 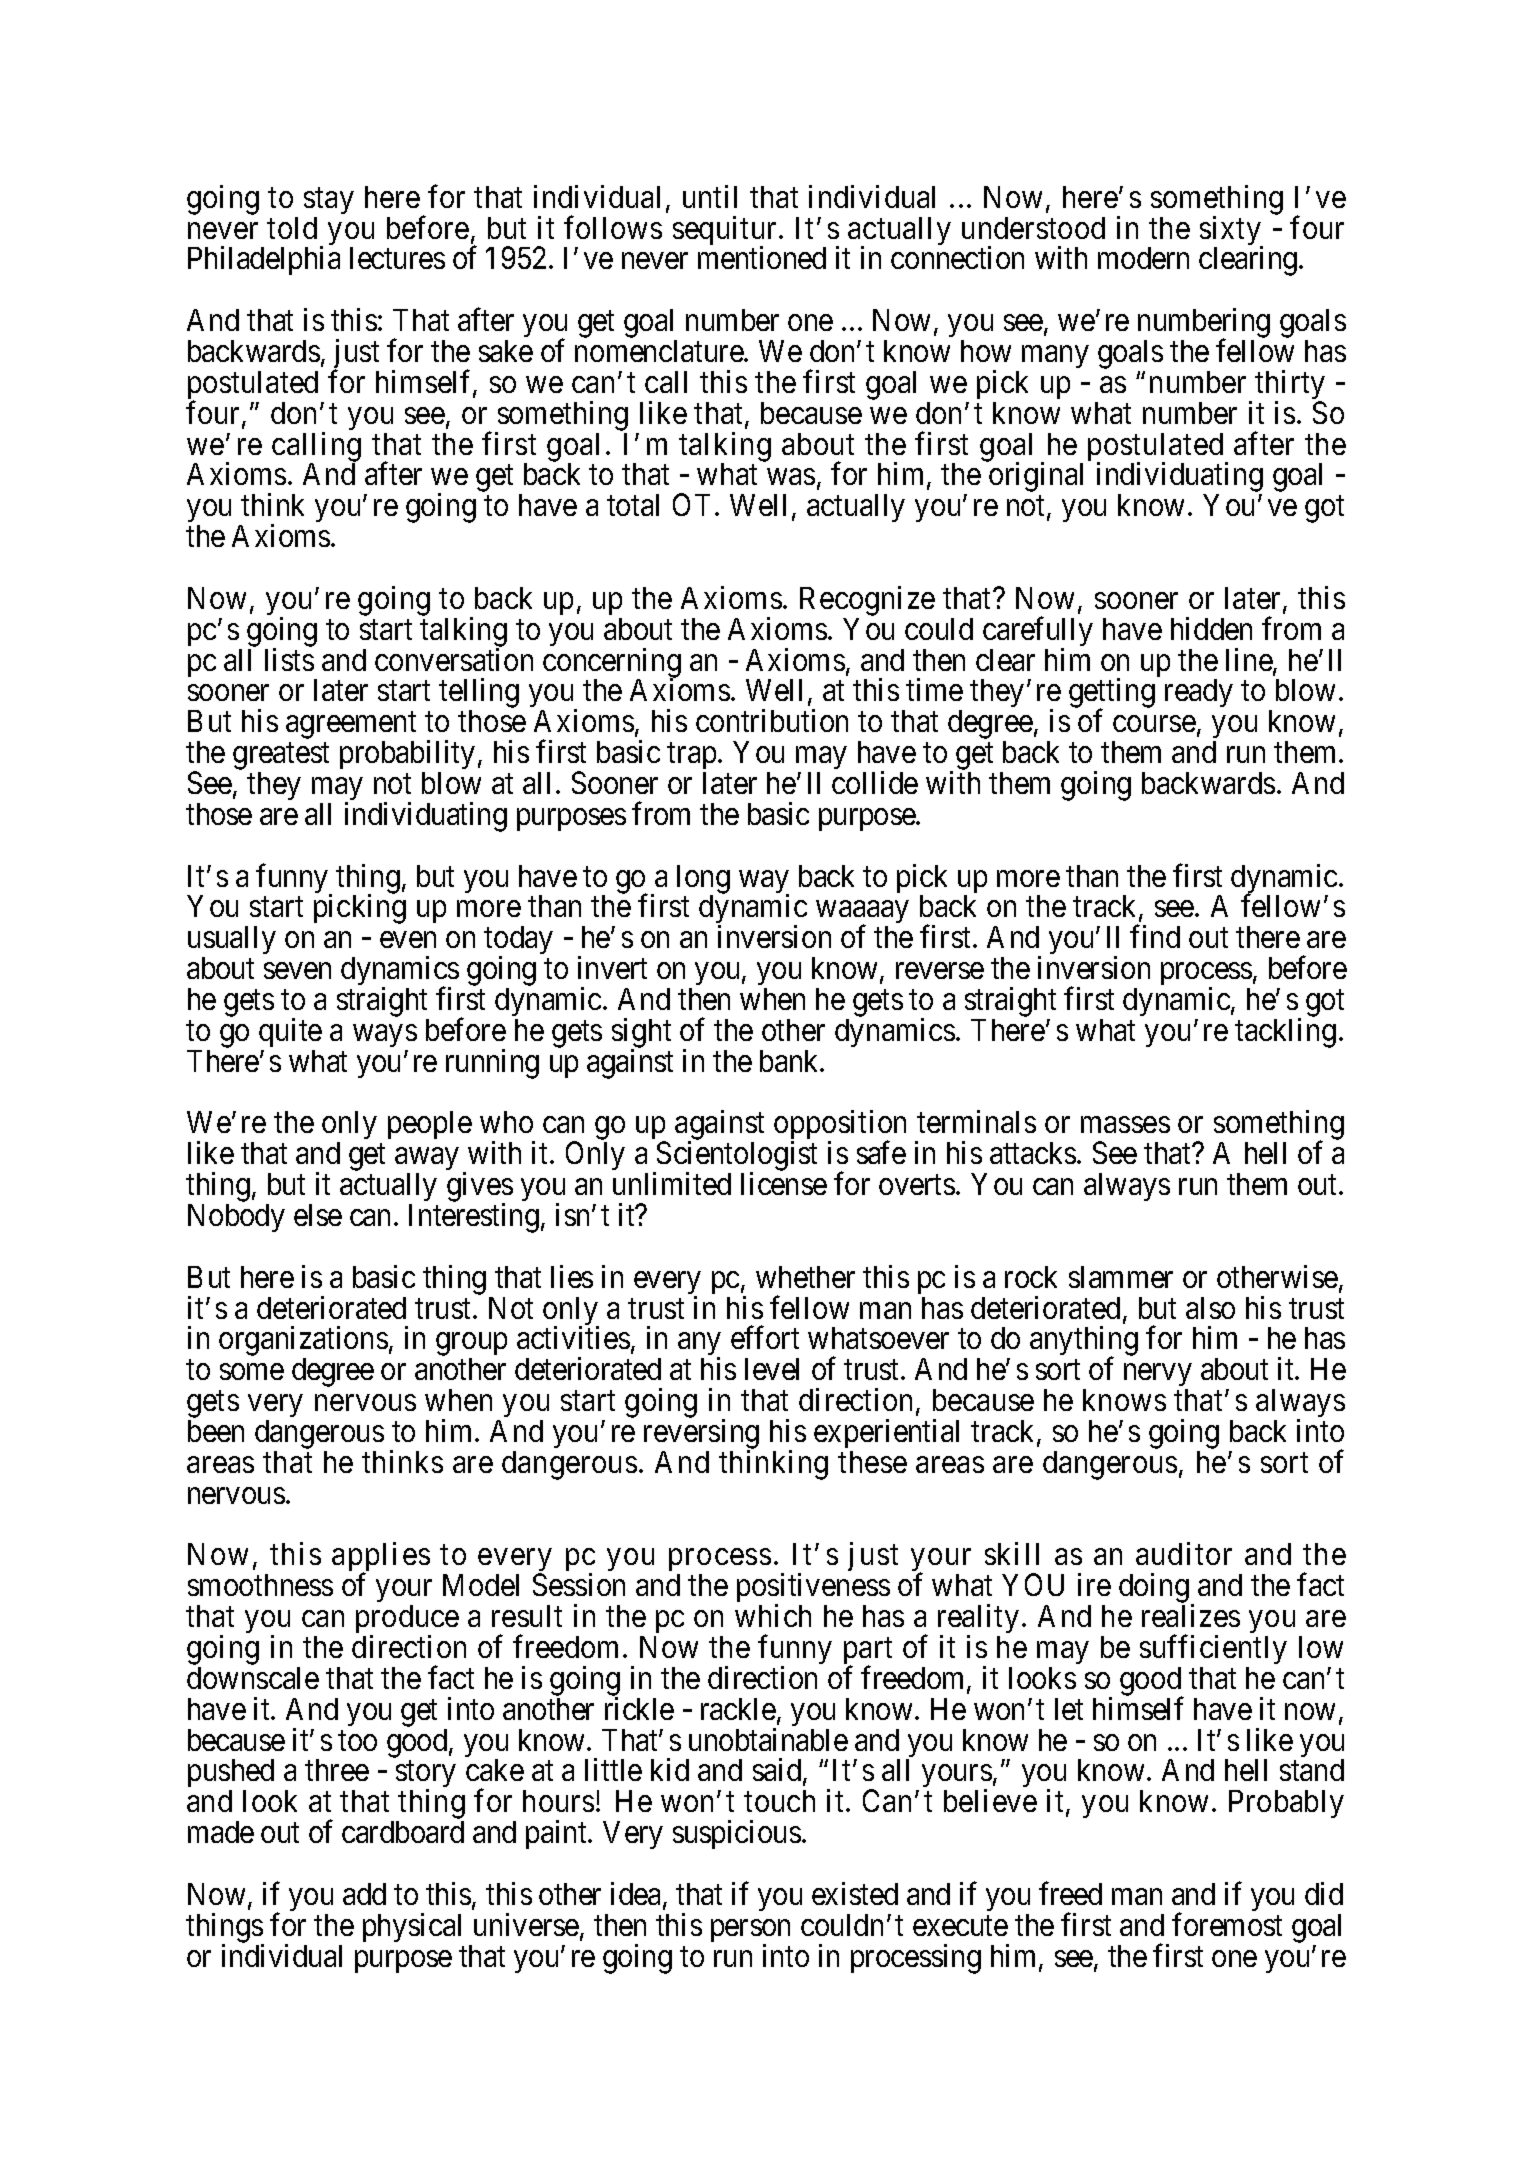 I want to click on person, so click(x=750, y=1932).
